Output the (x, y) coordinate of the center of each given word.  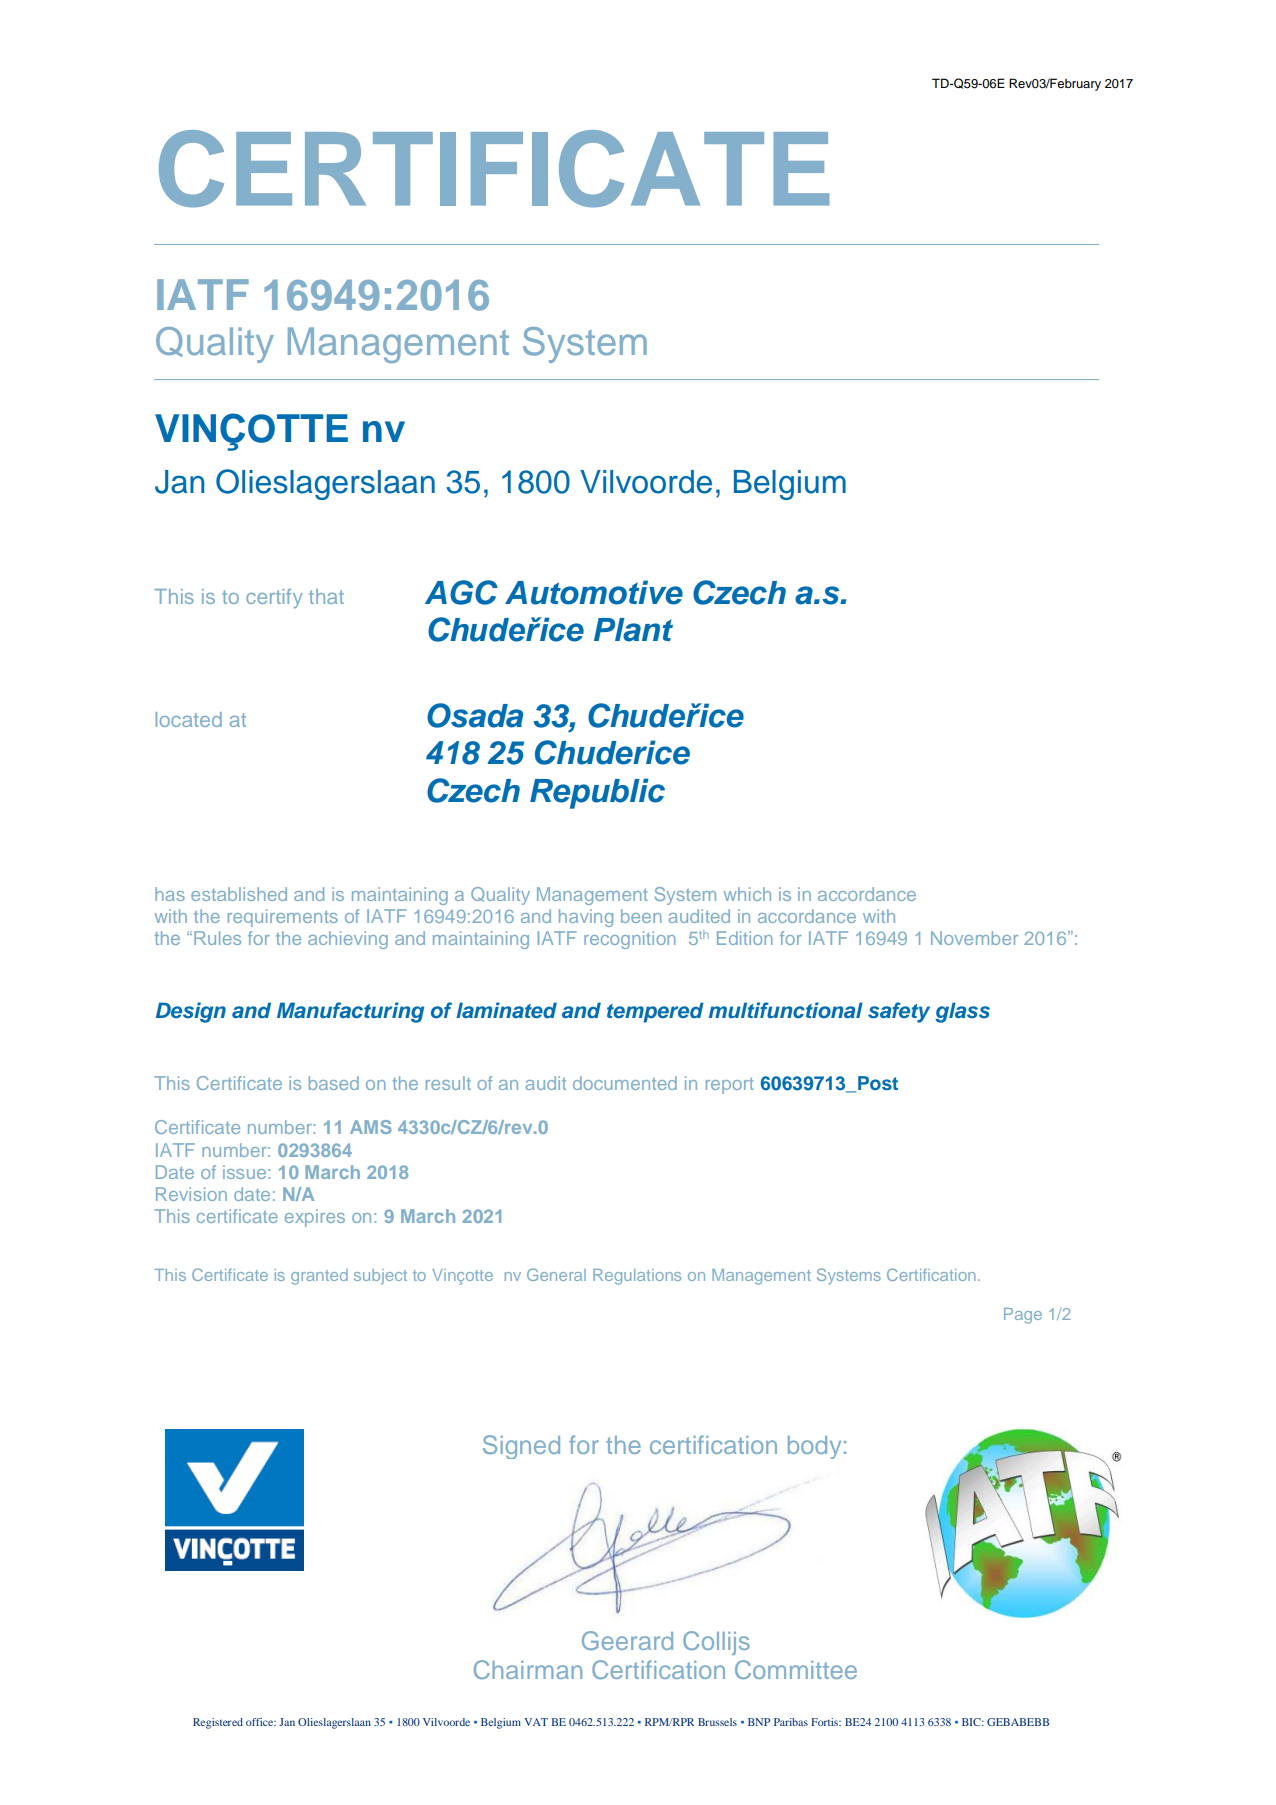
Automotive (594, 592)
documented (625, 1083)
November (974, 938)
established (239, 894)
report (730, 1086)
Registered (218, 1723)
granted (319, 1277)
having (586, 918)
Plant (633, 630)
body (814, 1447)
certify (274, 598)
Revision (191, 1194)
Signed (521, 1447)
